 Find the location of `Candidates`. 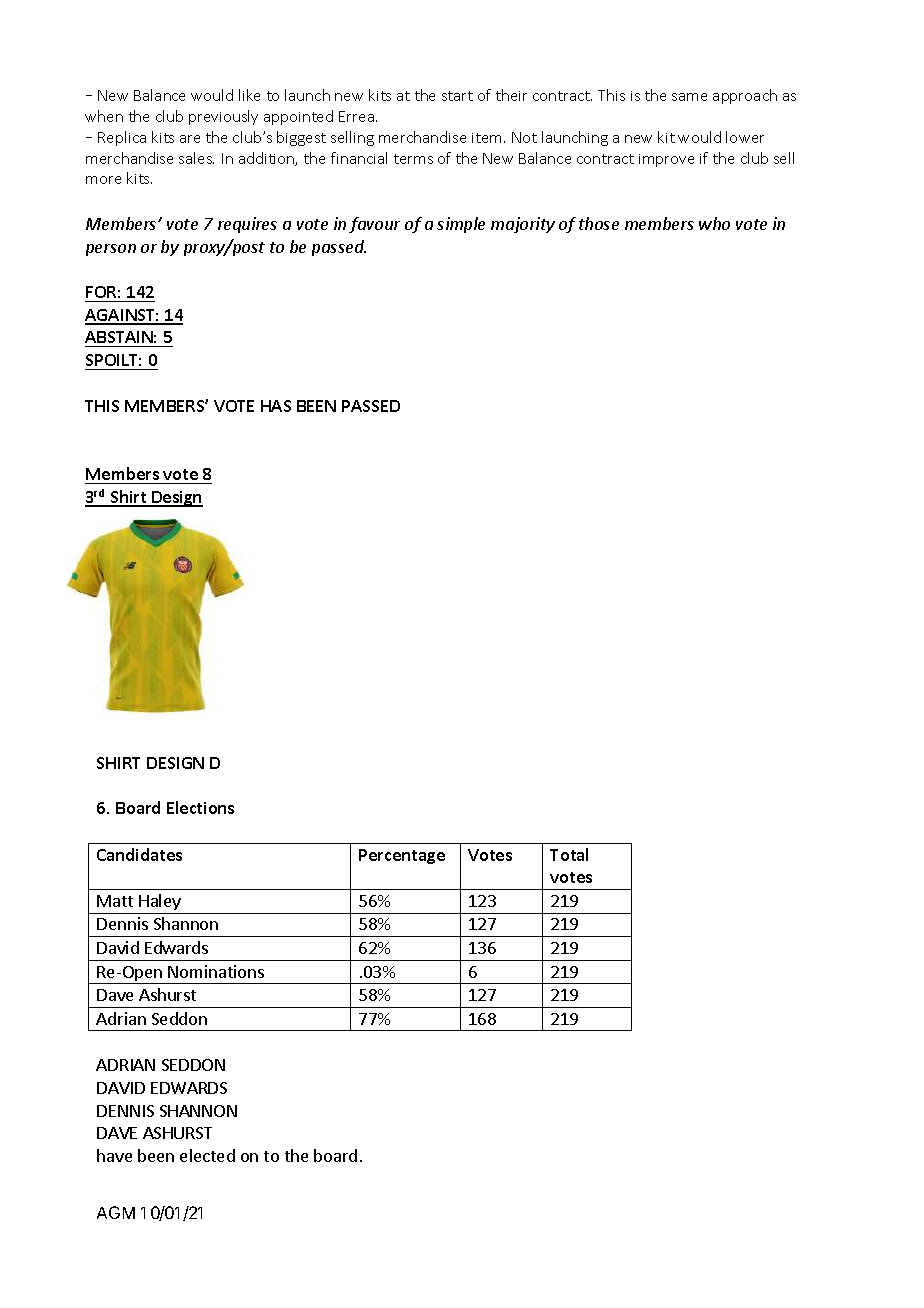

Candidates is located at coordinates (139, 854).
